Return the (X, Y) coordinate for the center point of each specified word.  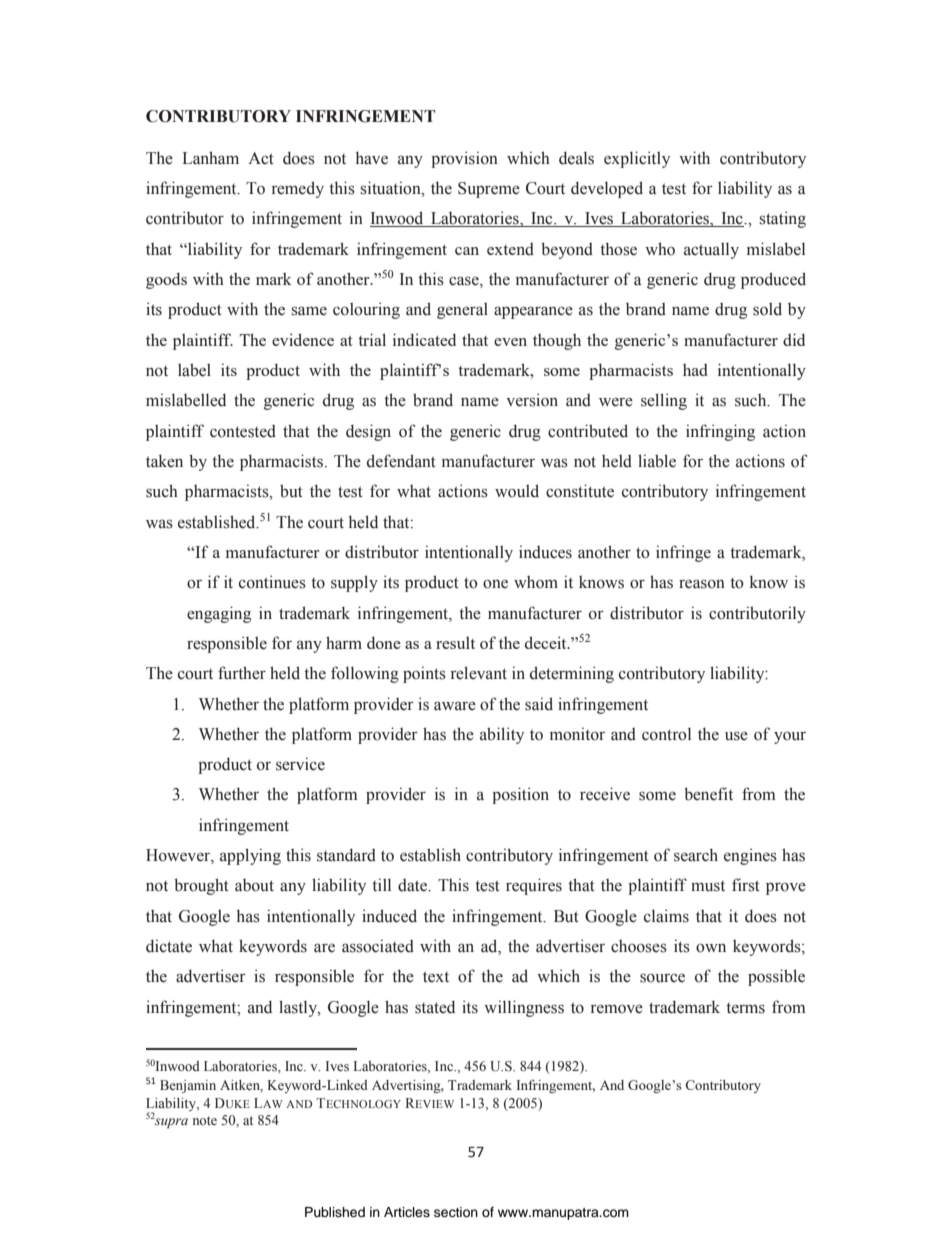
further (242, 673)
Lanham (210, 157)
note (205, 1120)
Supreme (489, 190)
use (736, 736)
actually (711, 250)
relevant (479, 673)
